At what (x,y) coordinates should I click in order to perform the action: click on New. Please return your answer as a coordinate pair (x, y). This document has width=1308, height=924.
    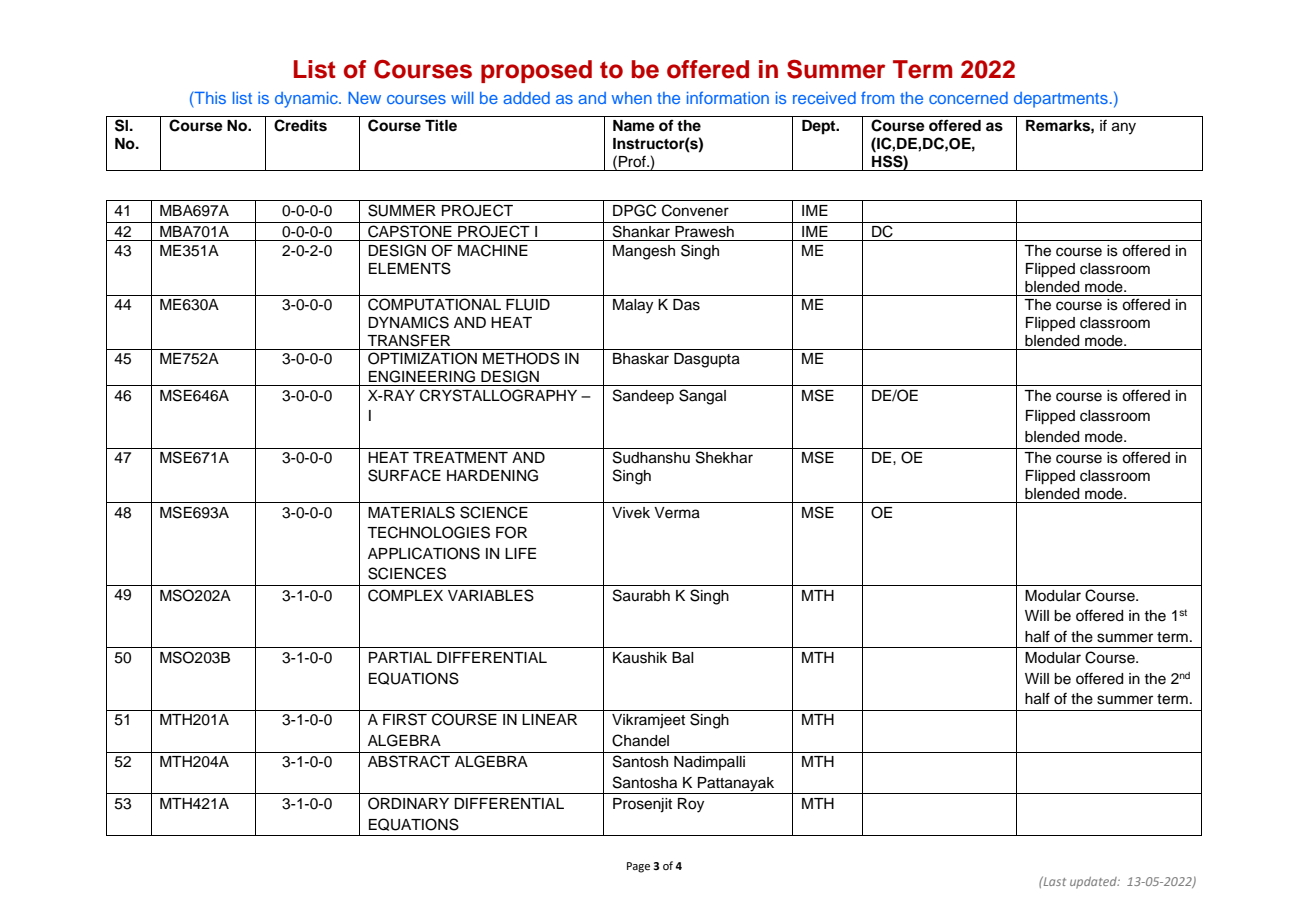
    Looking at the image, I should click on (364, 98).
